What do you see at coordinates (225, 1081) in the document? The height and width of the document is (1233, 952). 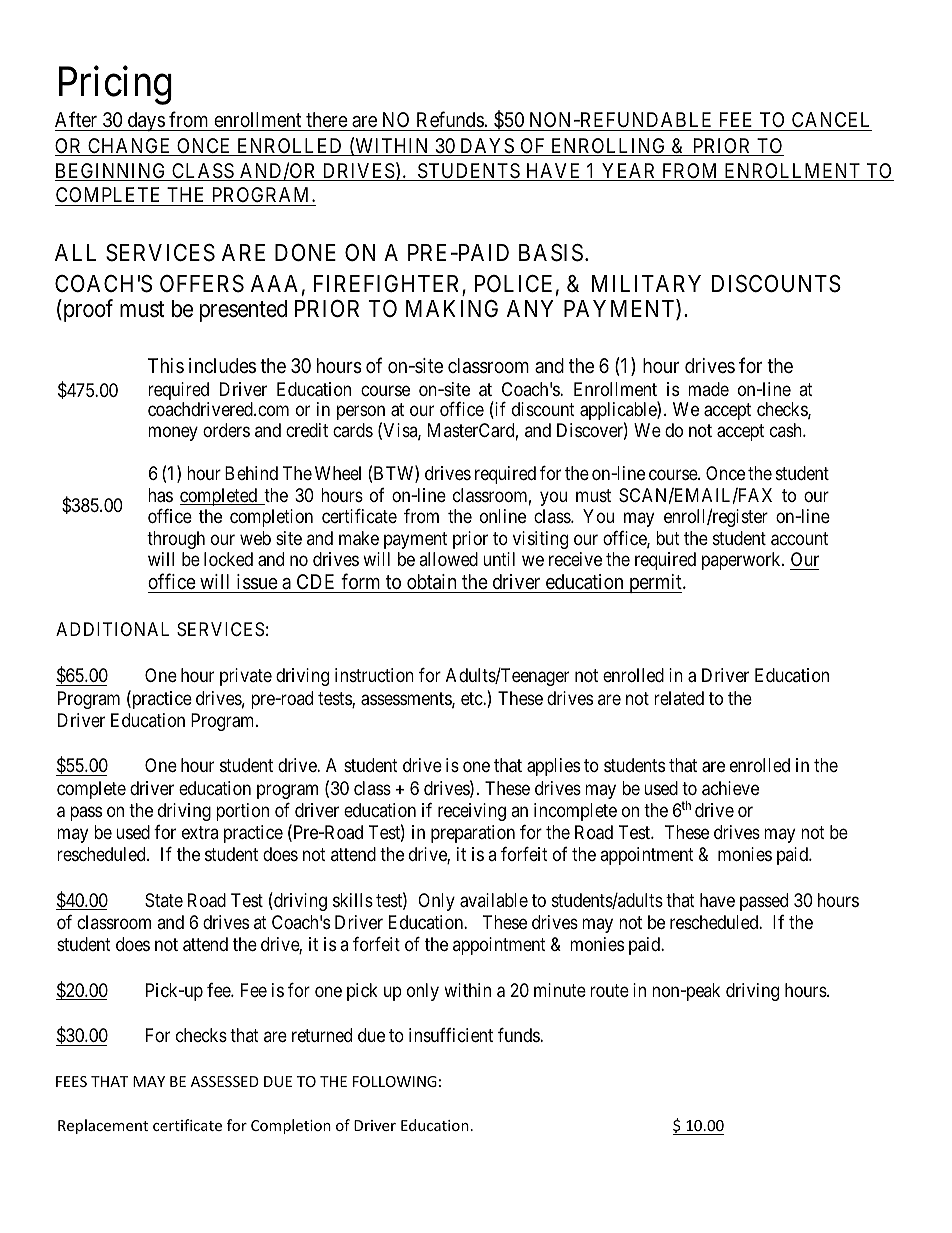 I see `ASSESSED` at bounding box center [225, 1081].
